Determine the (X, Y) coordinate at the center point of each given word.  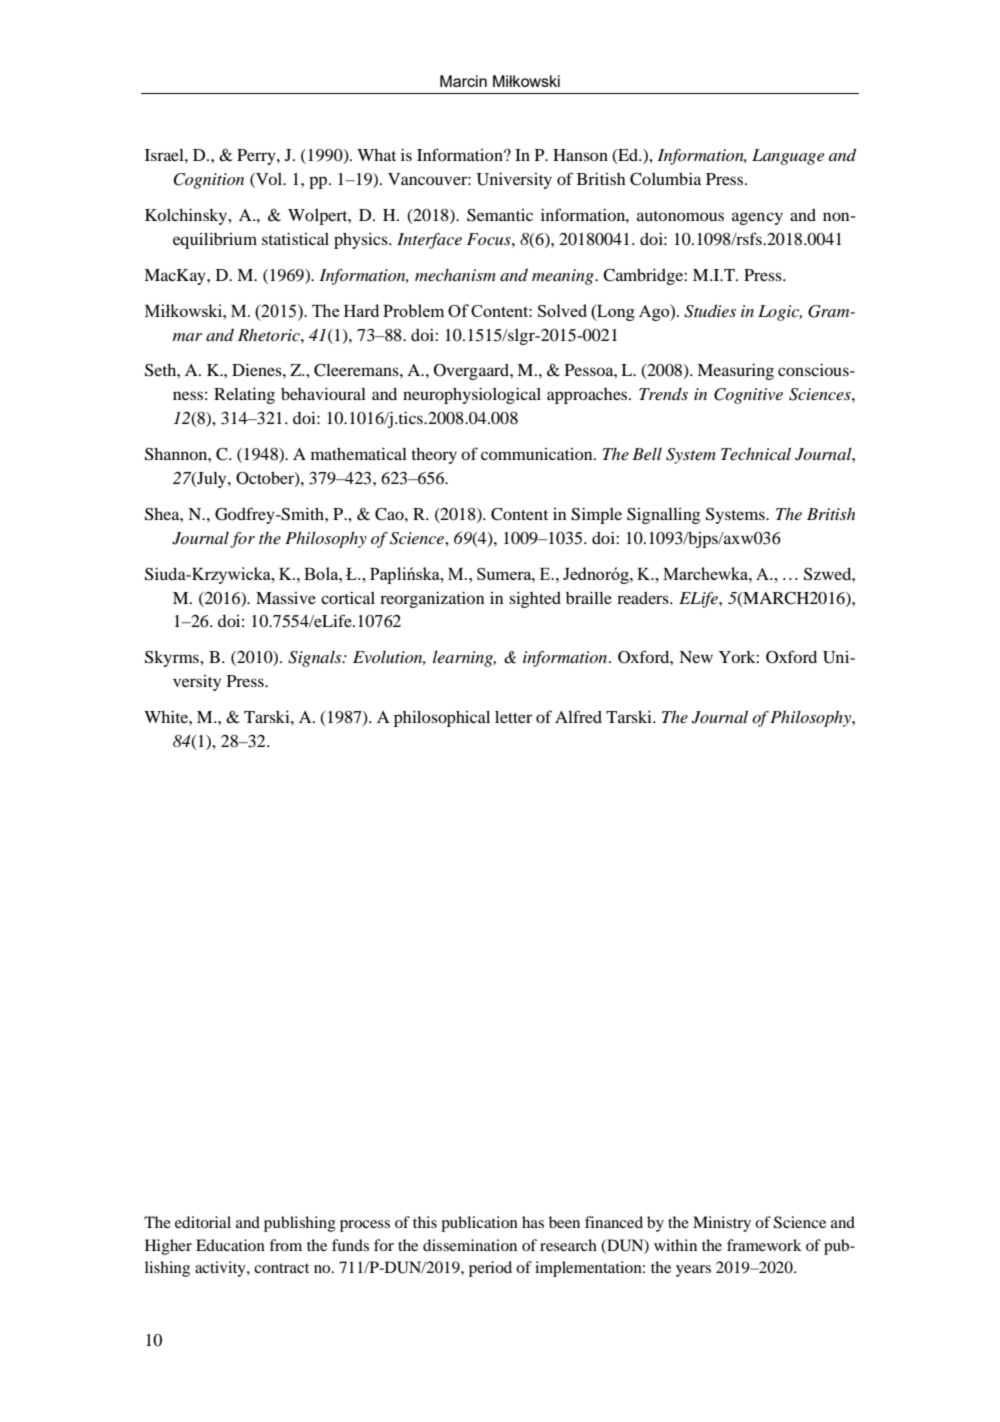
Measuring (735, 371)
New (696, 657)
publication (479, 1224)
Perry (257, 157)
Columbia (666, 179)
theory (434, 456)
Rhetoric (270, 335)
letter (513, 717)
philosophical (442, 718)
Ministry (722, 1224)
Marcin (463, 81)
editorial (203, 1222)
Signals (316, 659)
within (675, 1245)
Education (230, 1245)
